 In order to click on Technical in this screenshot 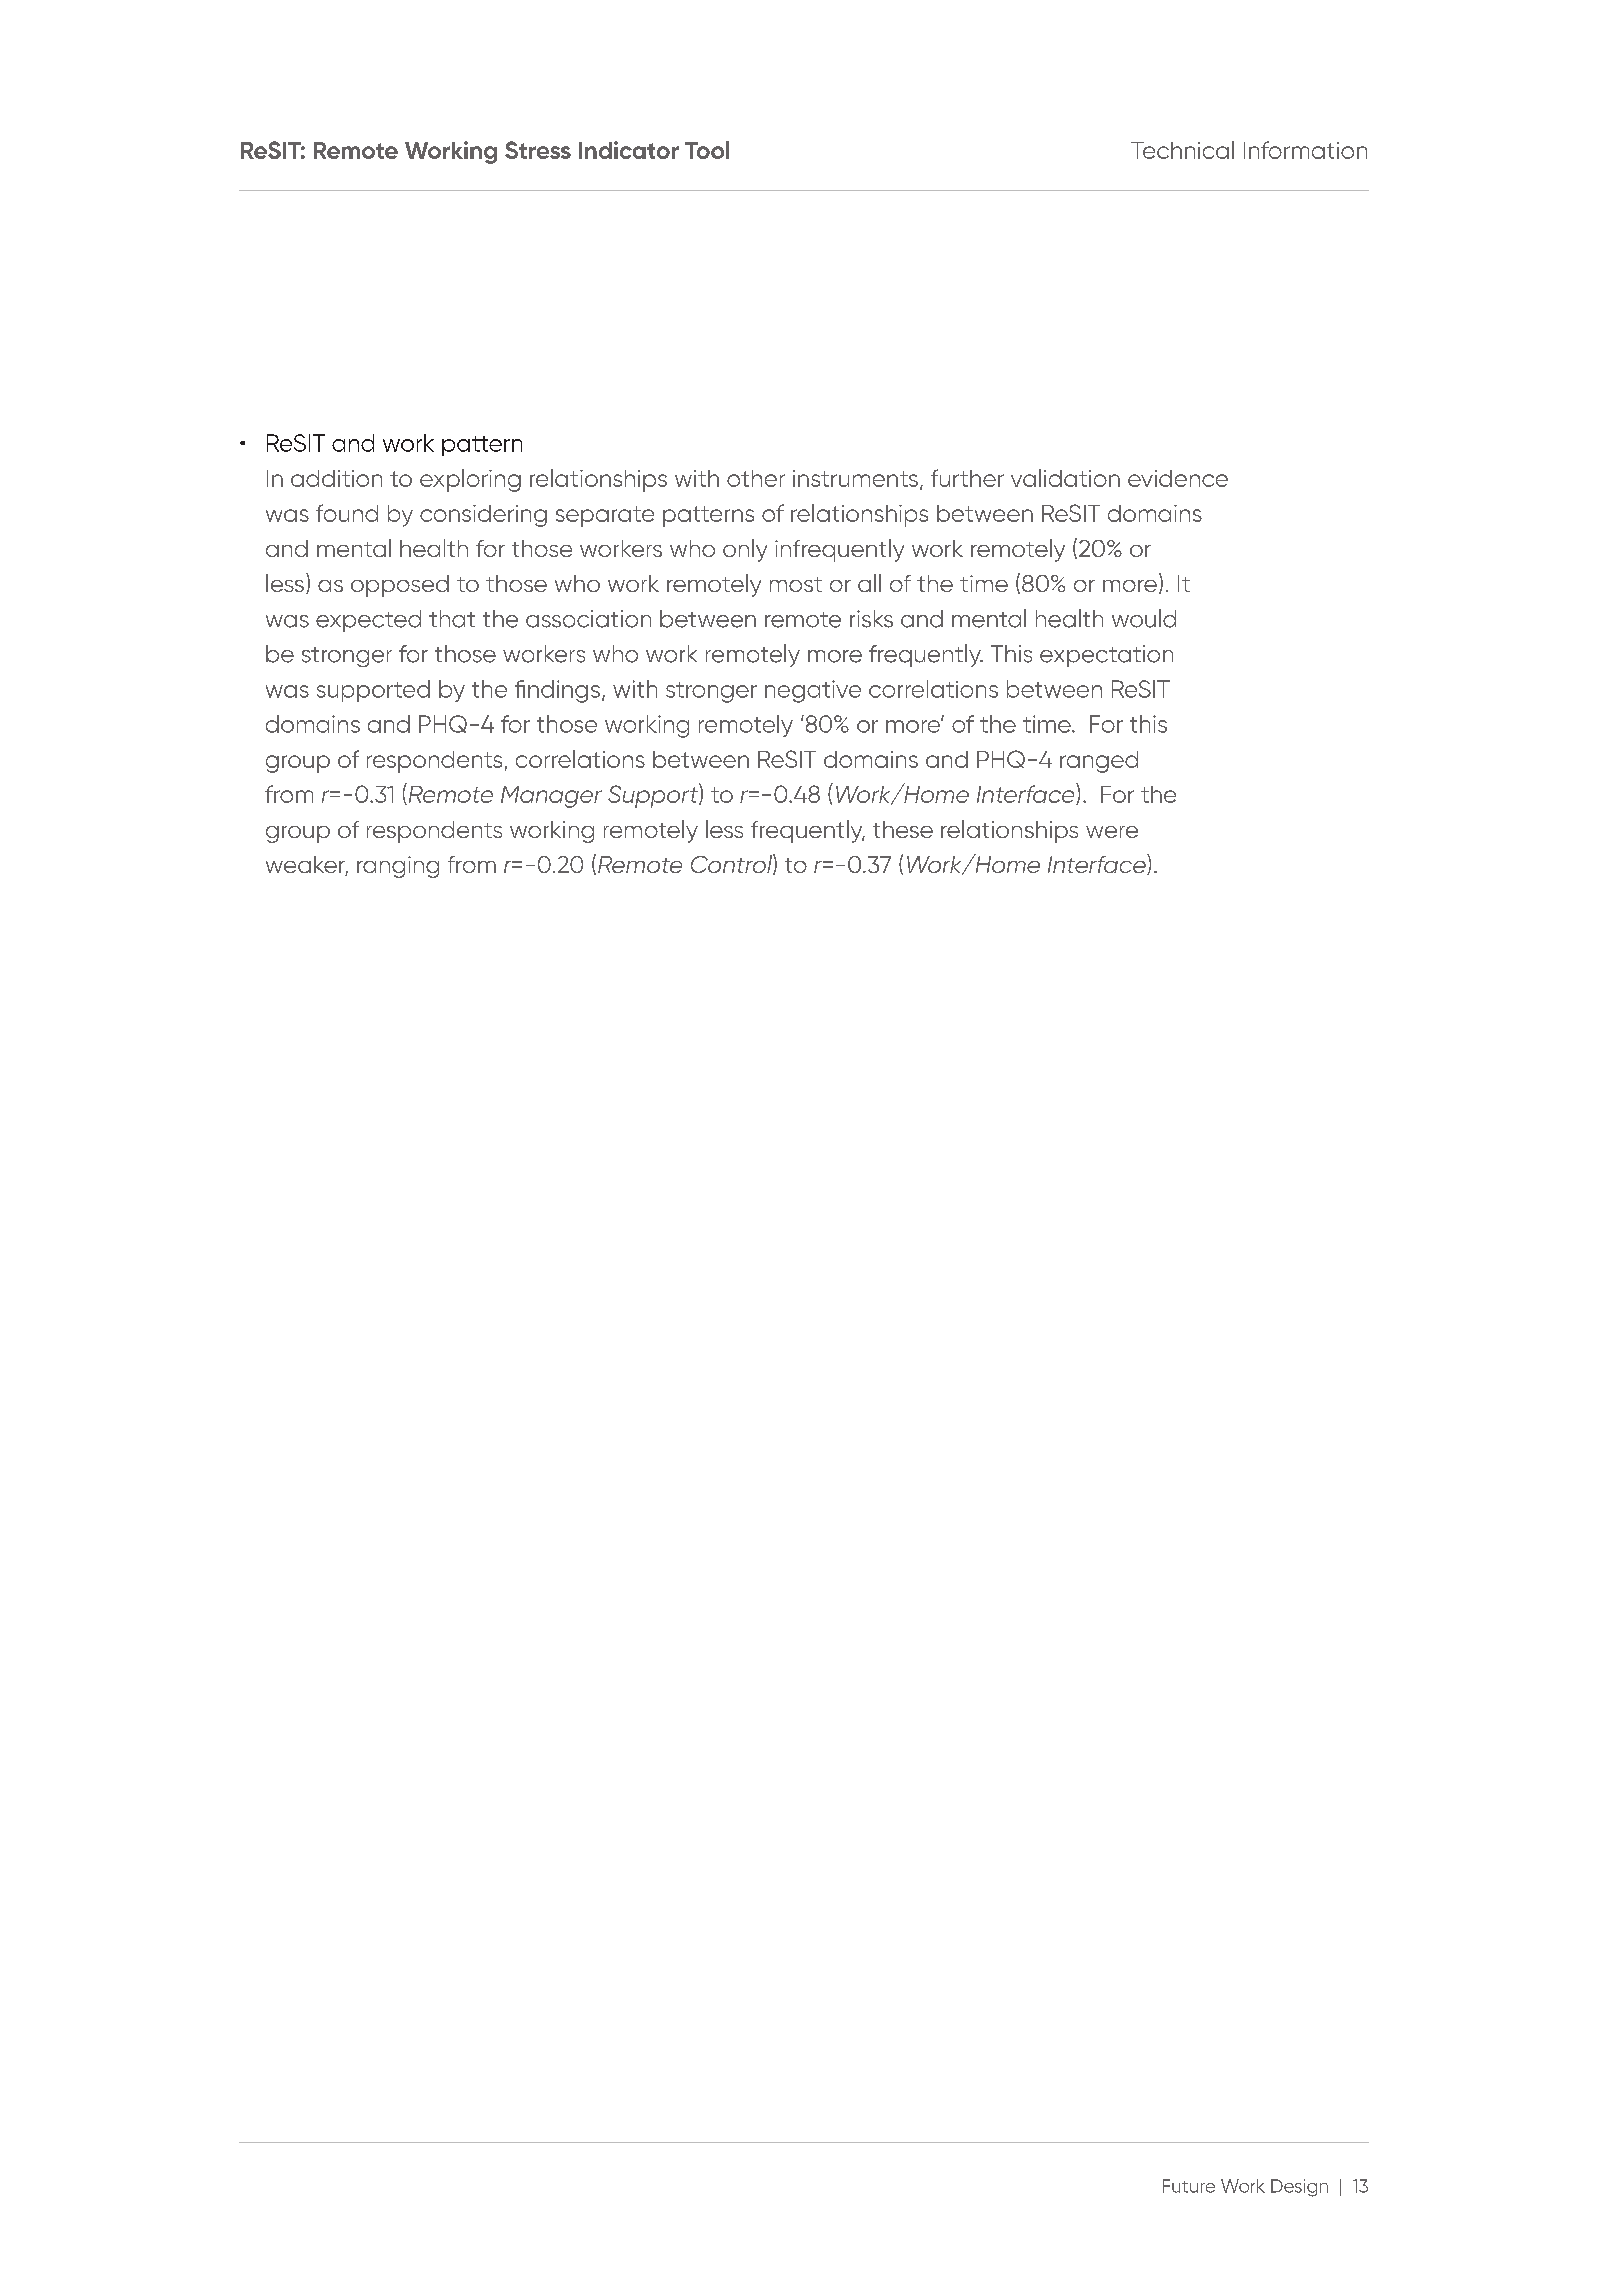, I will do `click(1182, 150)`.
